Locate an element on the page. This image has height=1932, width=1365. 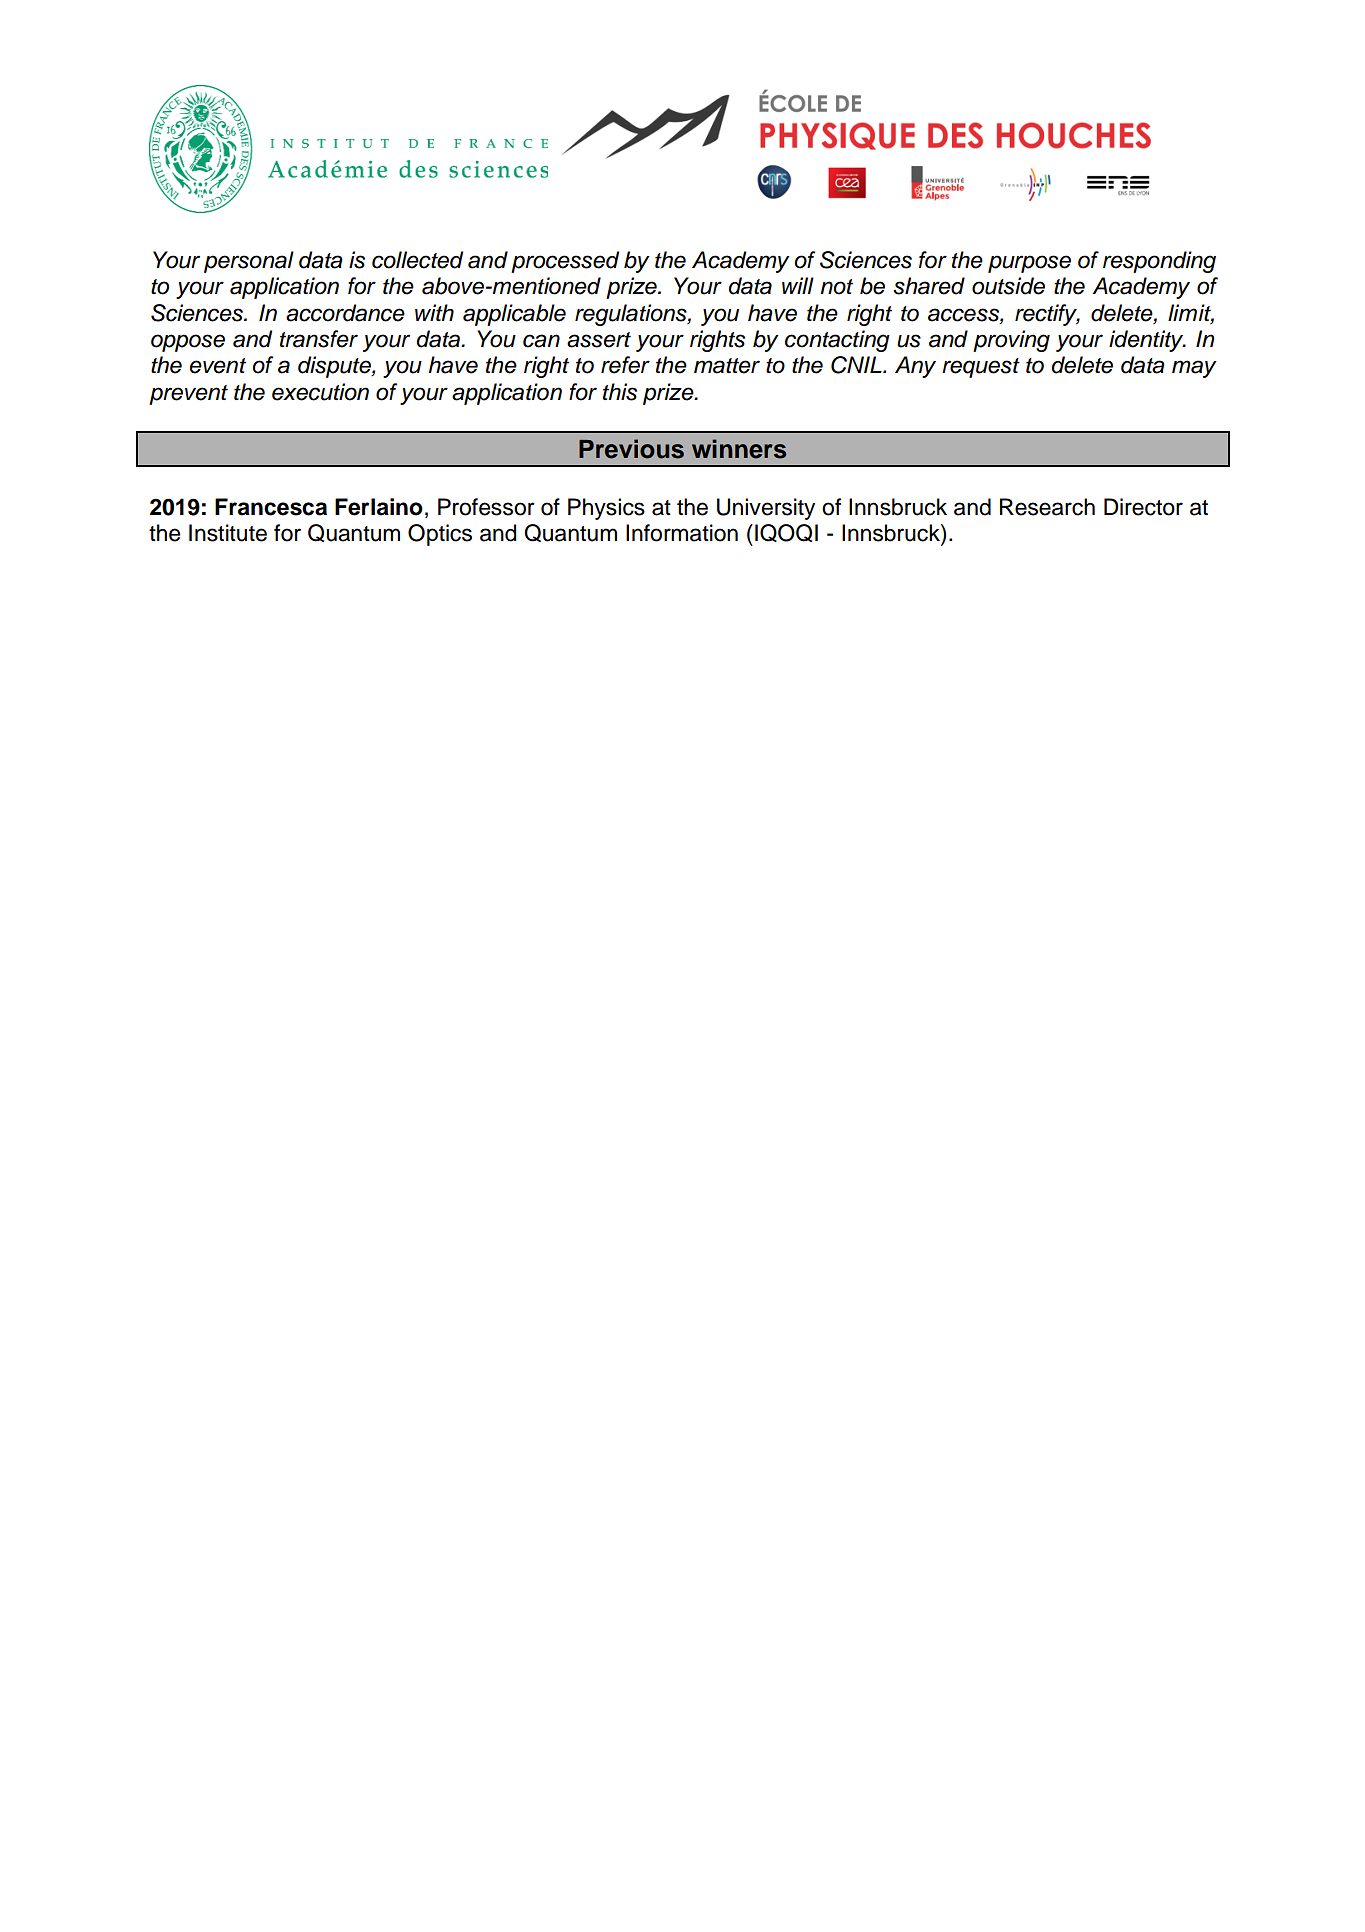
execution is located at coordinates (320, 392).
